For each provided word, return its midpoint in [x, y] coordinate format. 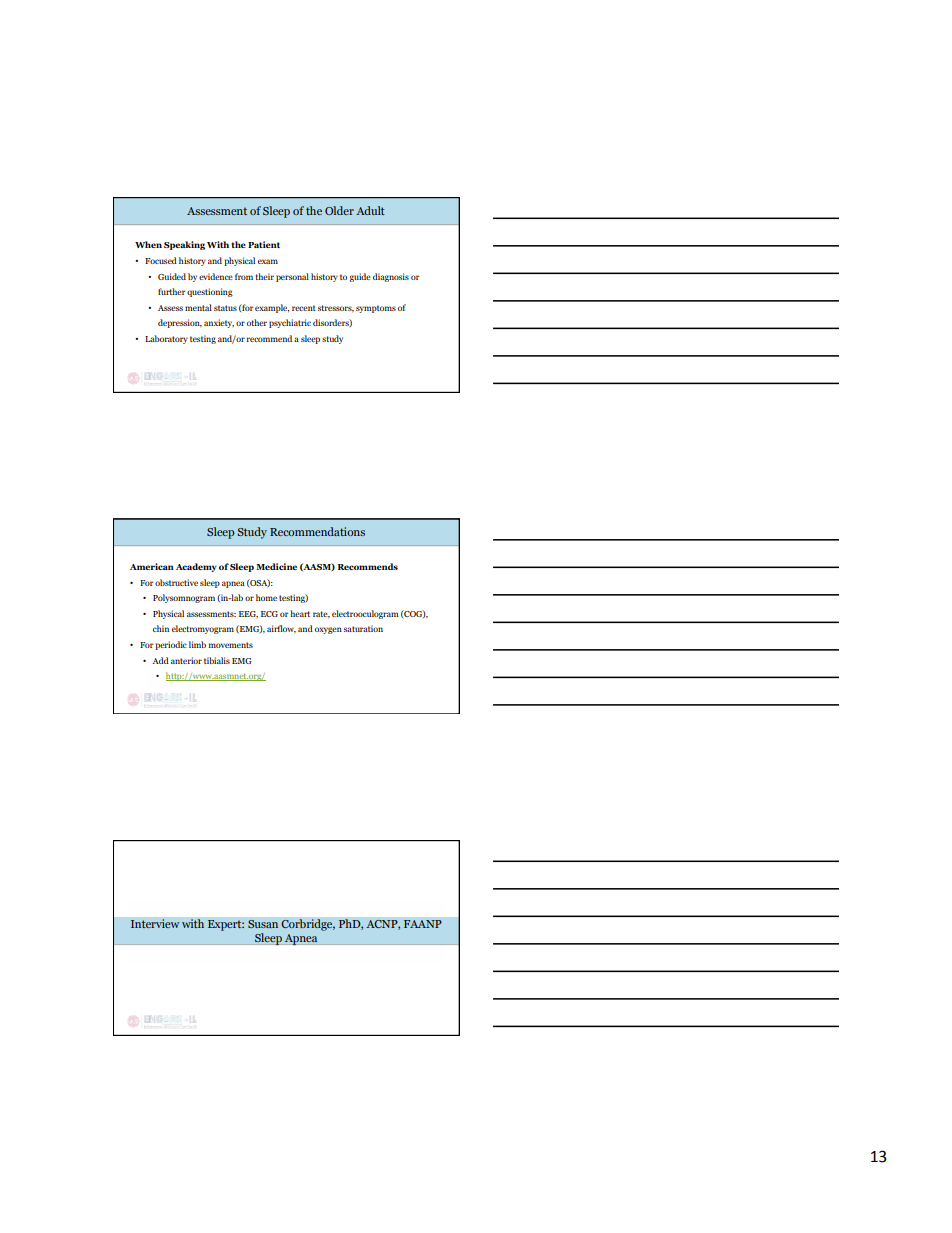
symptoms [376, 309]
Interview [155, 924]
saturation [363, 628]
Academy [196, 567]
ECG [269, 614]
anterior [186, 660]
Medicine [276, 566]
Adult [370, 210]
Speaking [184, 245]
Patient [264, 244]
